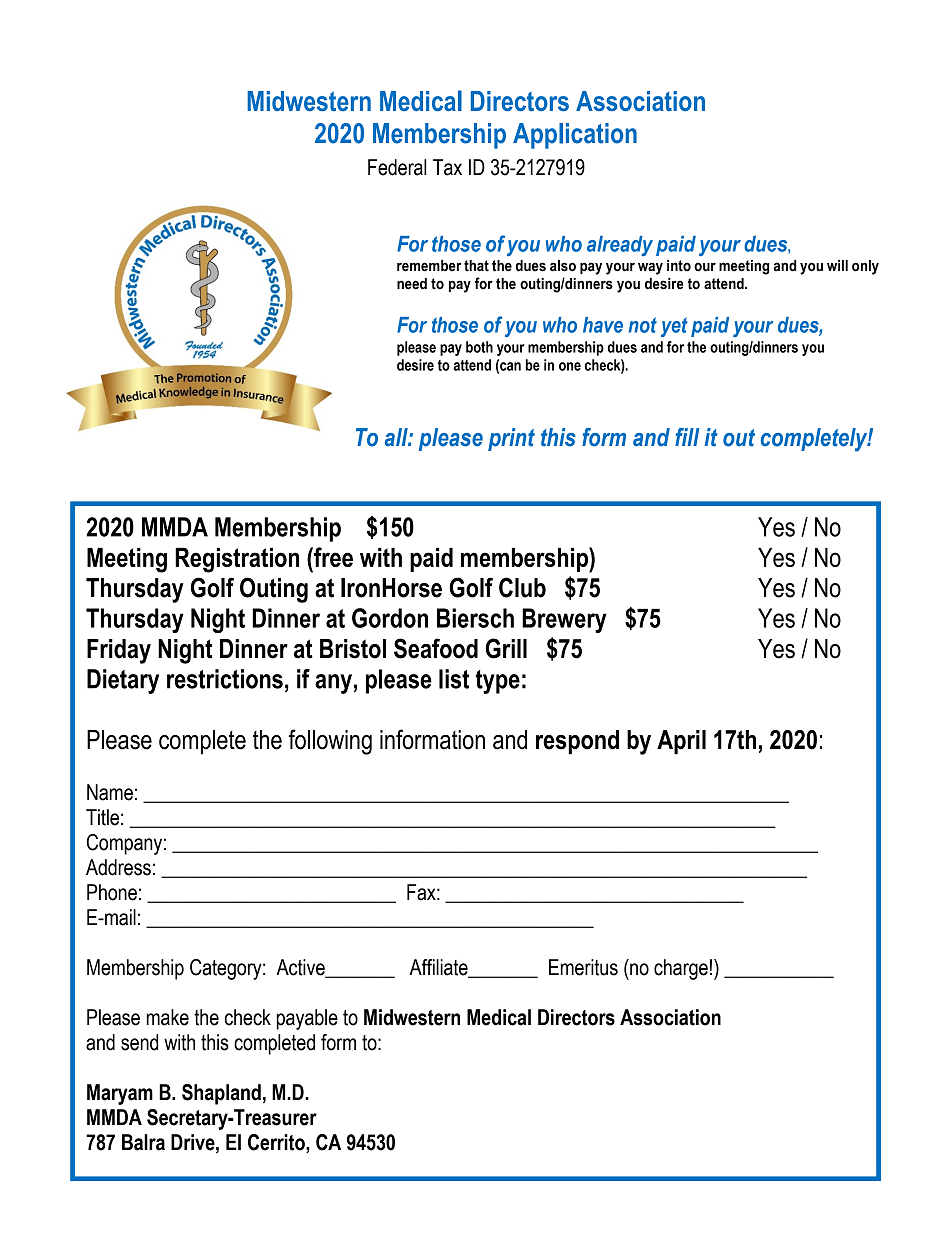 The height and width of the image is (1233, 952). I want to click on Grill, so click(506, 648).
